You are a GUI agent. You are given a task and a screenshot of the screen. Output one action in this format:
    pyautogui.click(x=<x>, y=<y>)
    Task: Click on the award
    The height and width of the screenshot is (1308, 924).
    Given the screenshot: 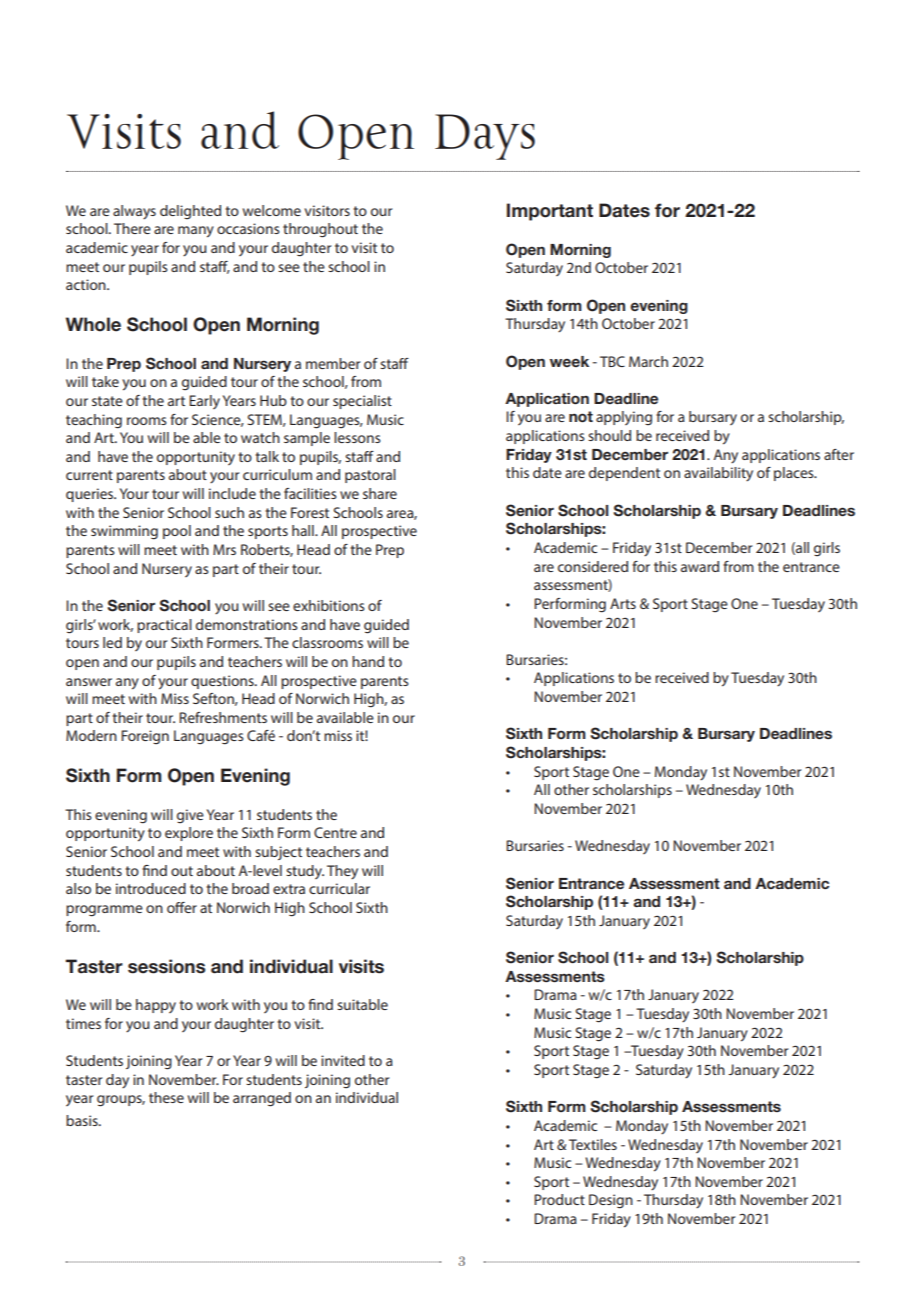 What is the action you would take?
    pyautogui.click(x=700, y=566)
